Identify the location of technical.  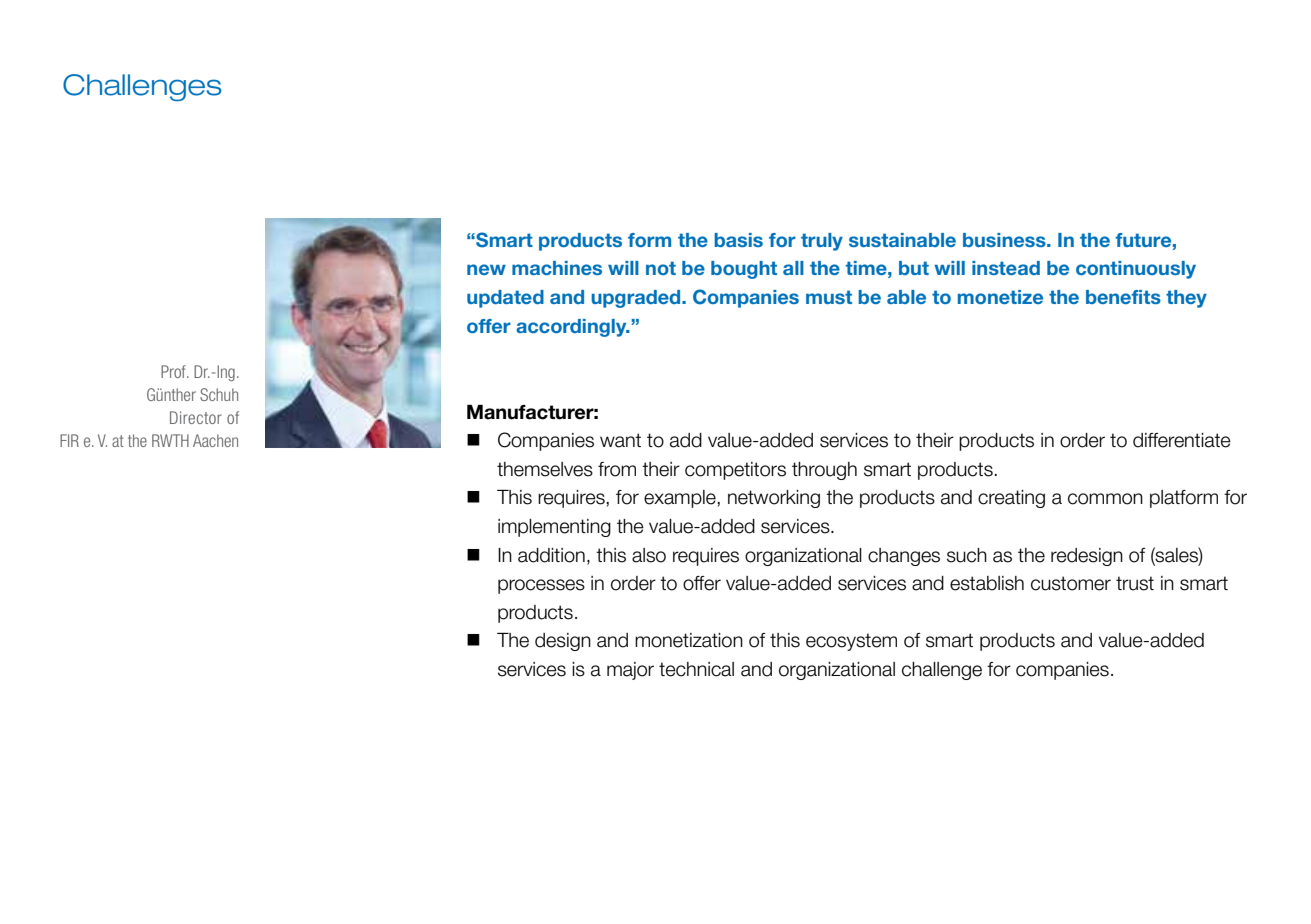
(696, 669).
